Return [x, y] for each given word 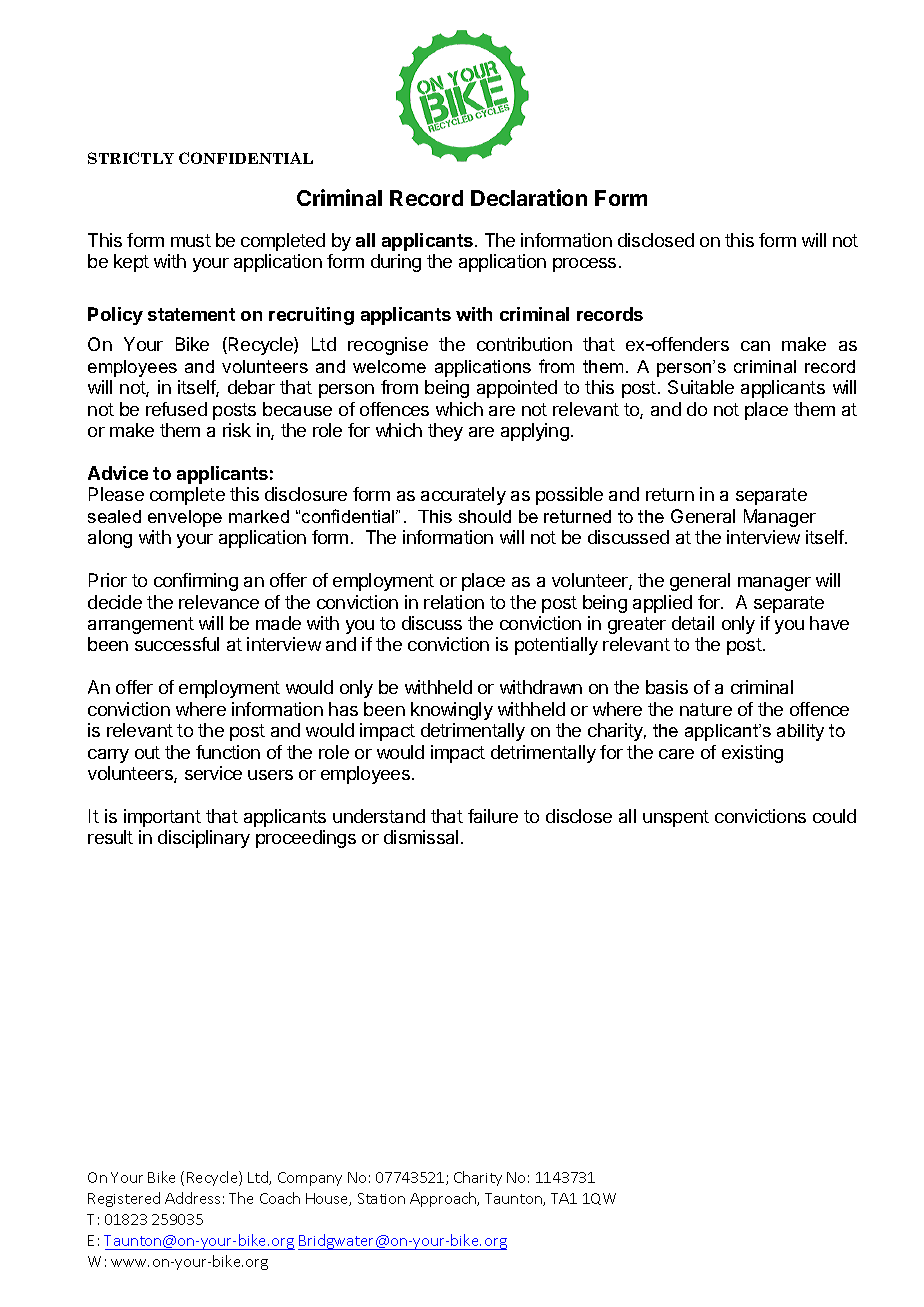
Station [381, 1198]
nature [706, 709]
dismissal [421, 837]
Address [192, 1198]
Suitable [701, 387]
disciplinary [204, 839]
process [584, 265]
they [445, 432]
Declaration [529, 197]
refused [176, 409]
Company [310, 1179]
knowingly [452, 711]
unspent [676, 818]
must [191, 240]
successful [177, 644]
